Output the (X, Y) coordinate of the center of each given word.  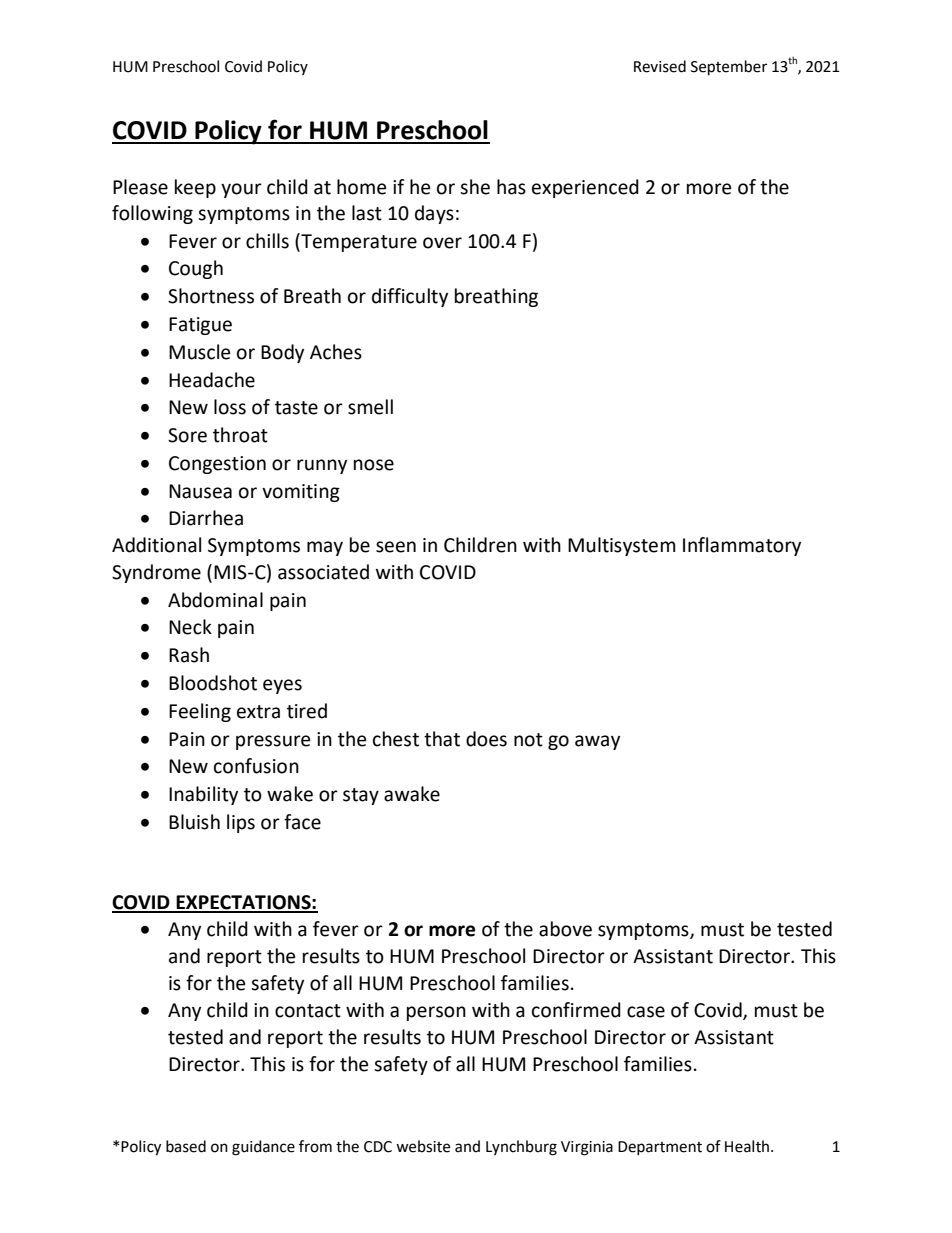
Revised (660, 66)
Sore (187, 435)
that (442, 739)
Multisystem (622, 546)
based (186, 1146)
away (597, 742)
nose (374, 465)
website (423, 1146)
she (475, 187)
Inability (203, 795)
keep (195, 188)
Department (660, 1148)
